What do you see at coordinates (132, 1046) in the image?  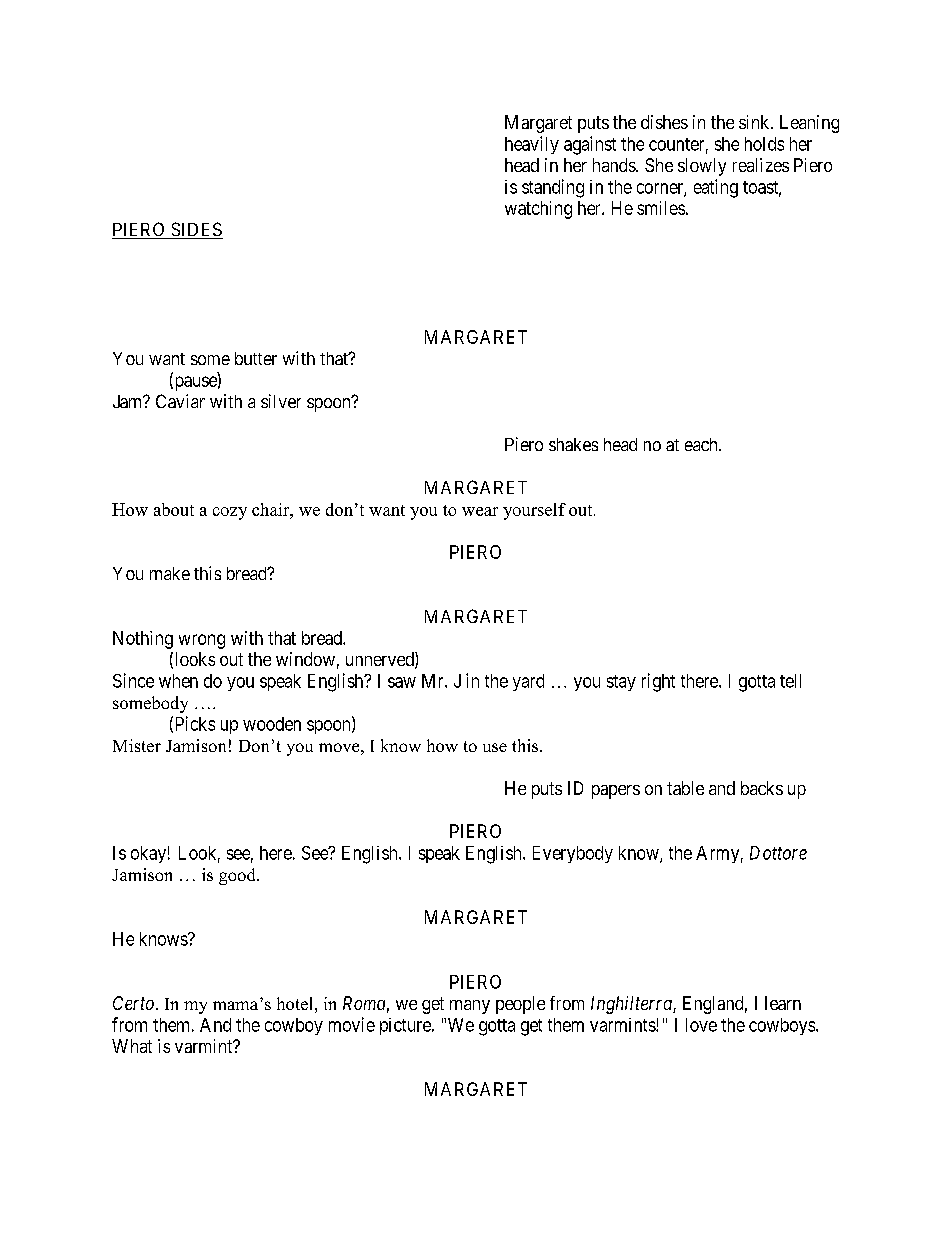 I see `What` at bounding box center [132, 1046].
